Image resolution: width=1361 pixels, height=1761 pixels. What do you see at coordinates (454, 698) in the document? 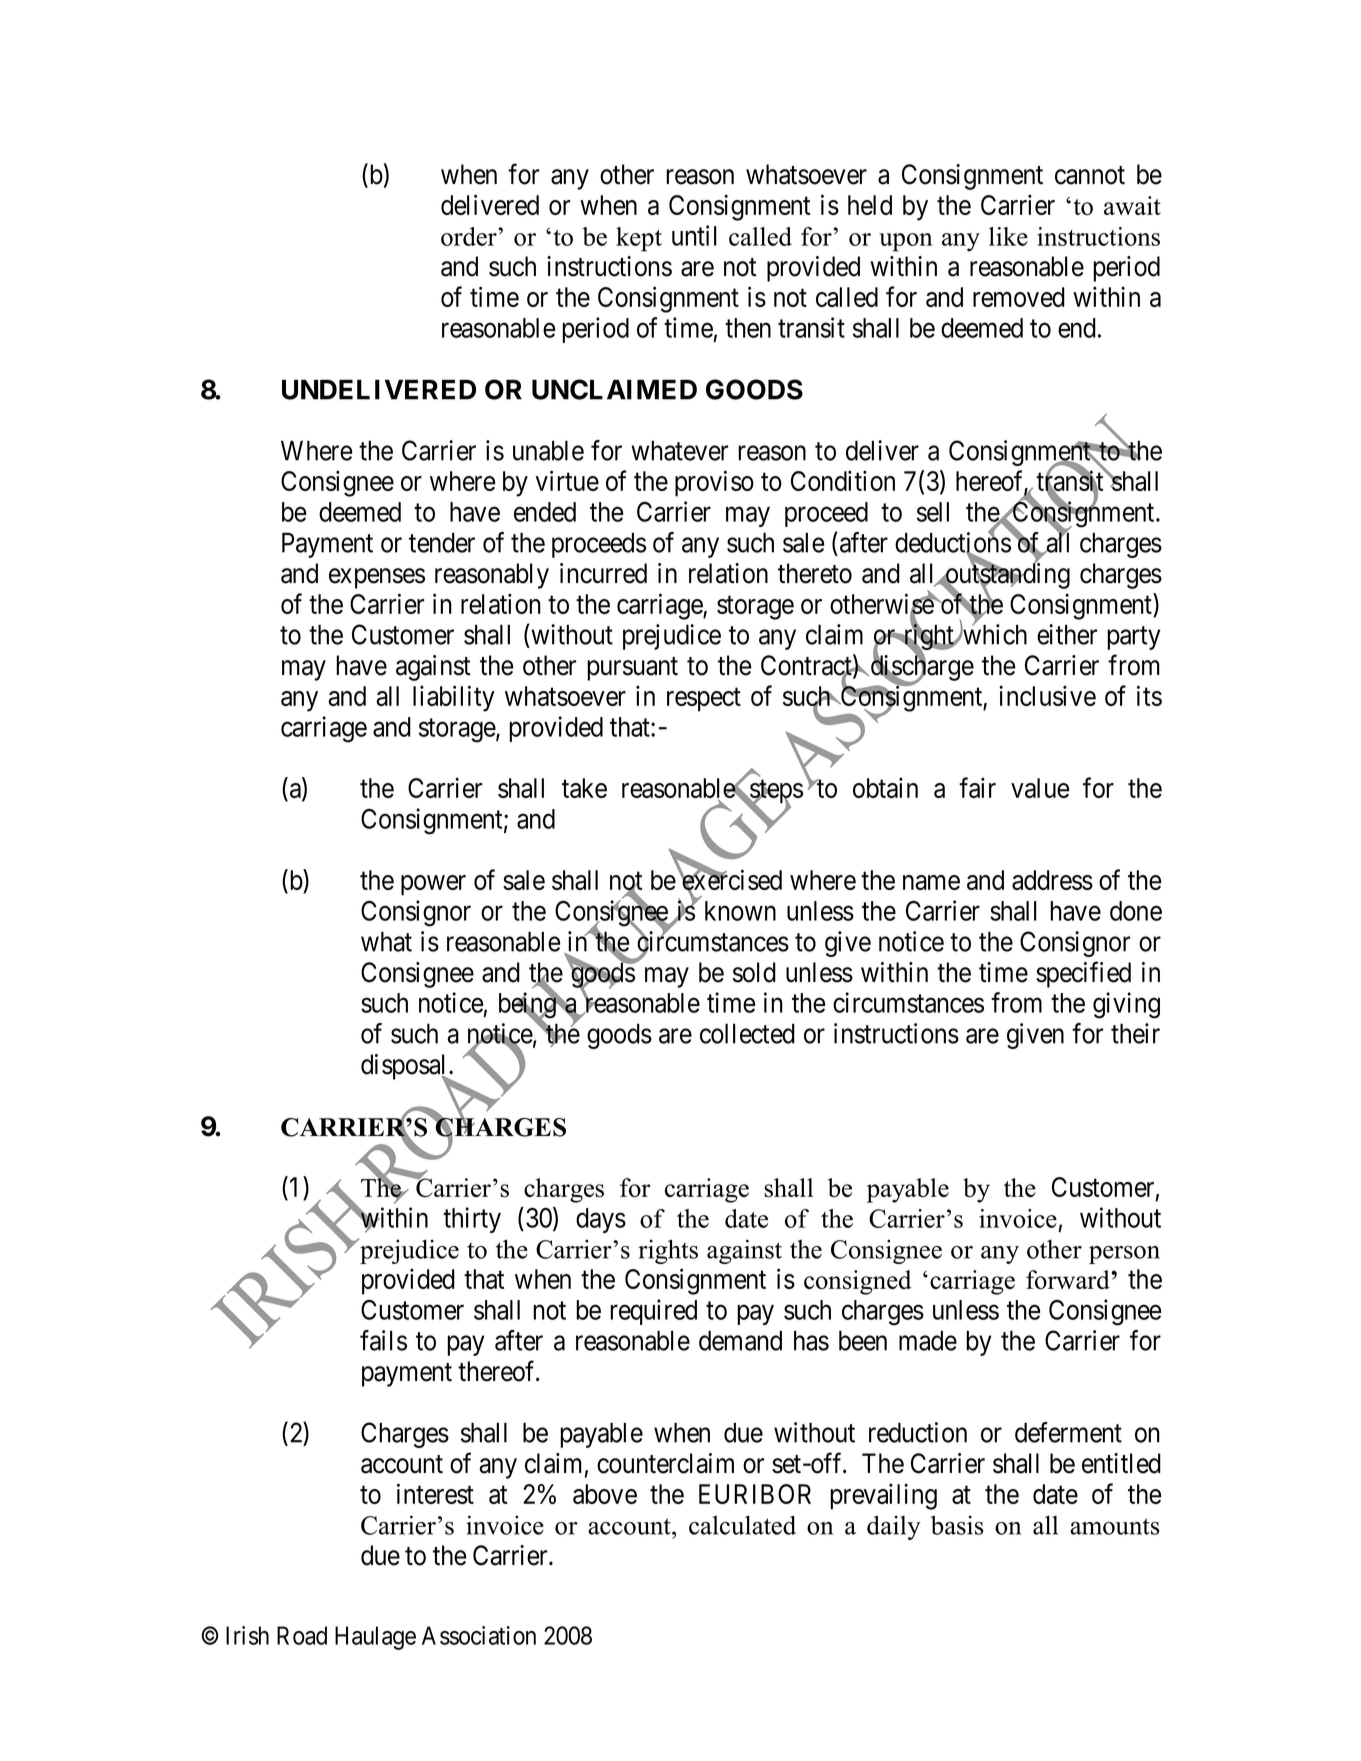
I see `liability` at bounding box center [454, 698].
